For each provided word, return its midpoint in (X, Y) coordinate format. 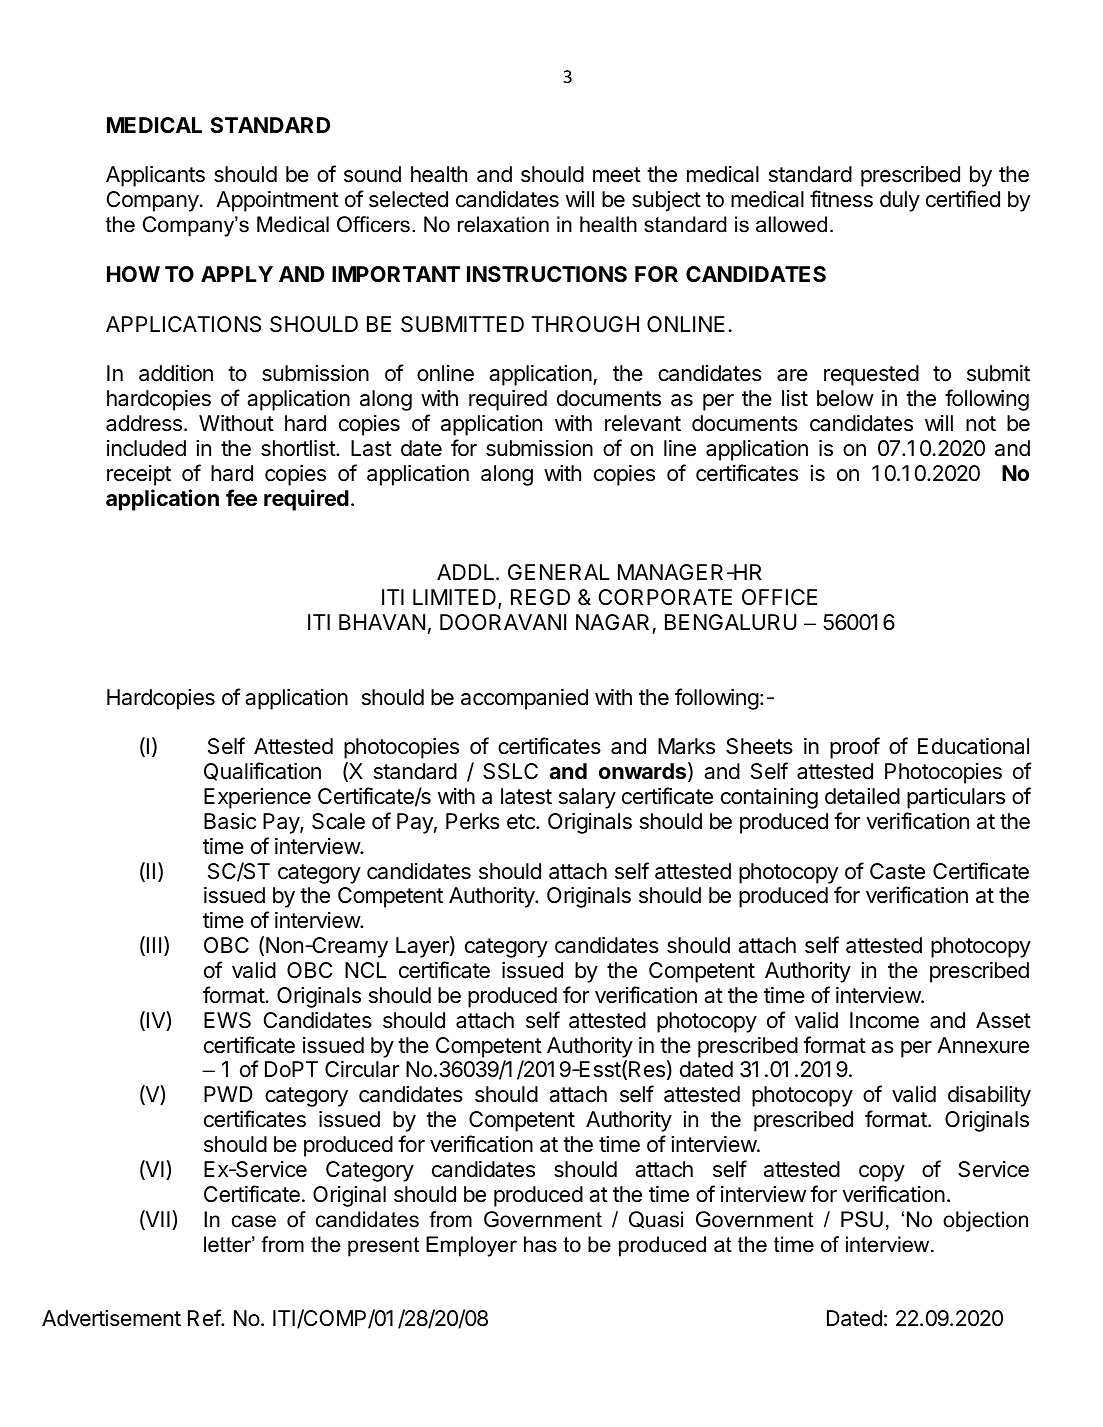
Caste (897, 871)
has (540, 1244)
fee (241, 497)
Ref (205, 1318)
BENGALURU (730, 622)
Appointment (277, 201)
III (154, 945)
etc (522, 822)
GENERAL (559, 572)
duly (900, 201)
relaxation (503, 224)
